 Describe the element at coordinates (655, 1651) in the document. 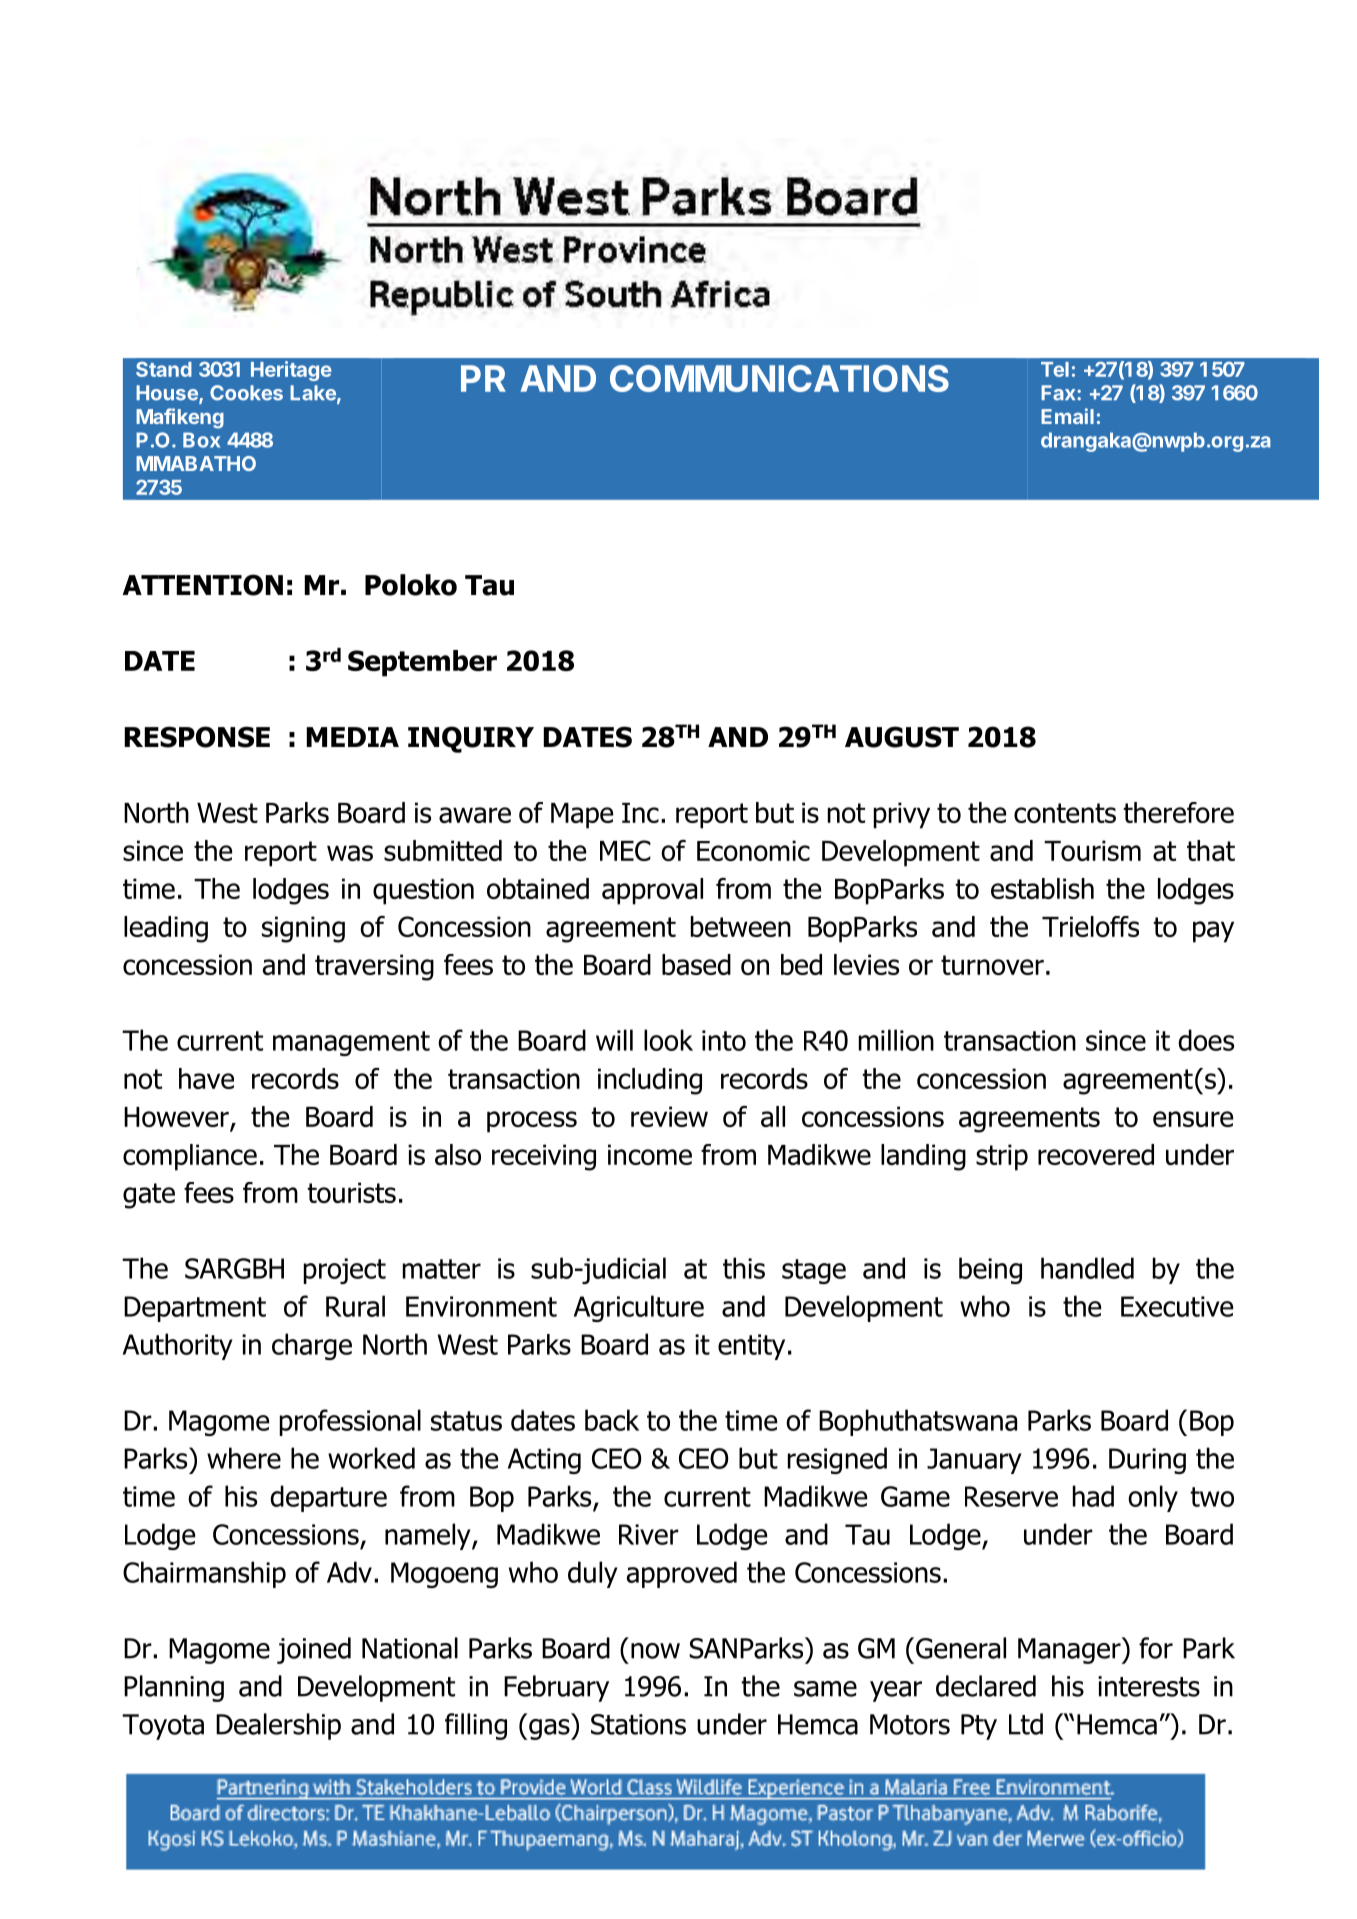

I see `now` at that location.
